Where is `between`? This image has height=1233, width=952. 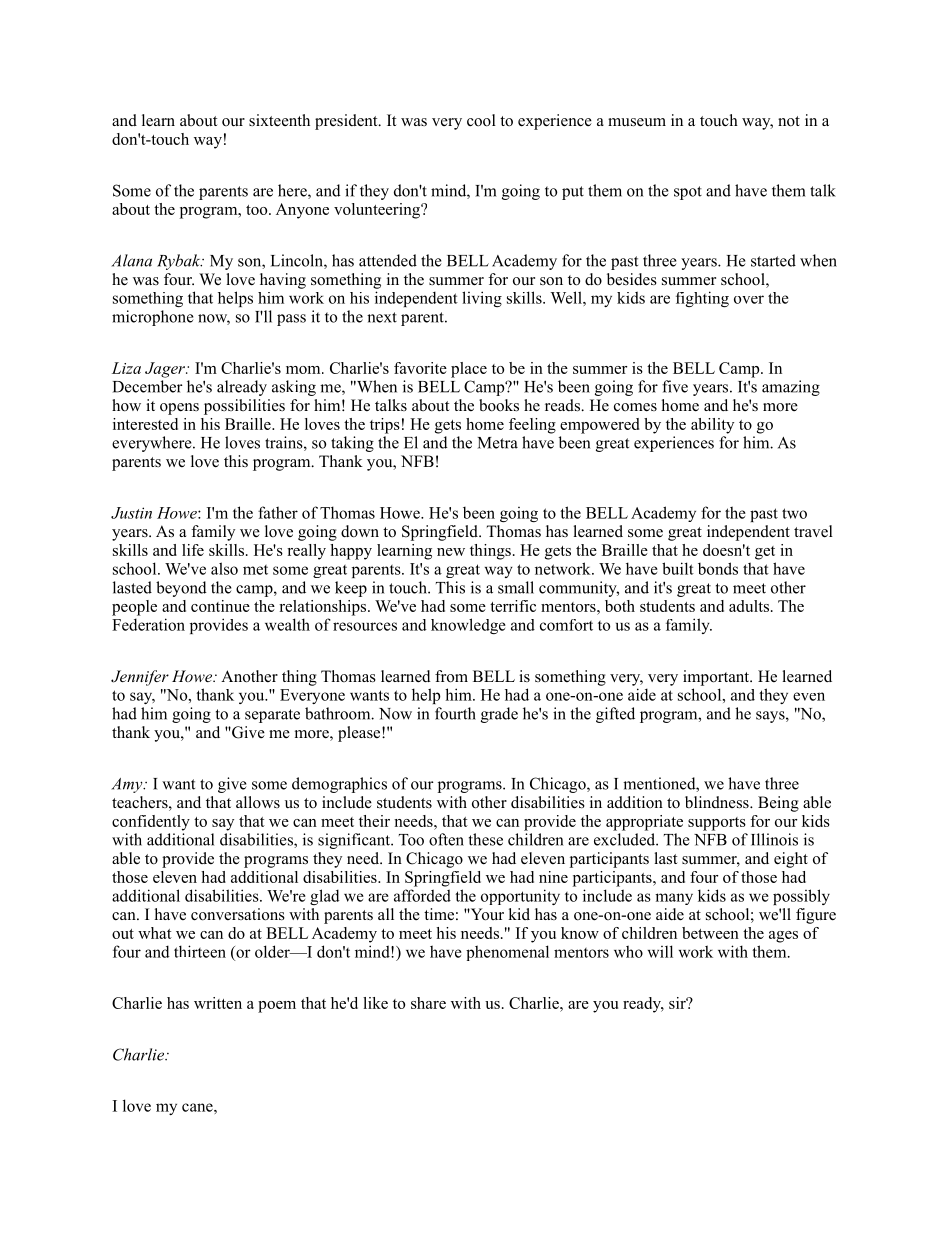
between is located at coordinates (710, 933).
